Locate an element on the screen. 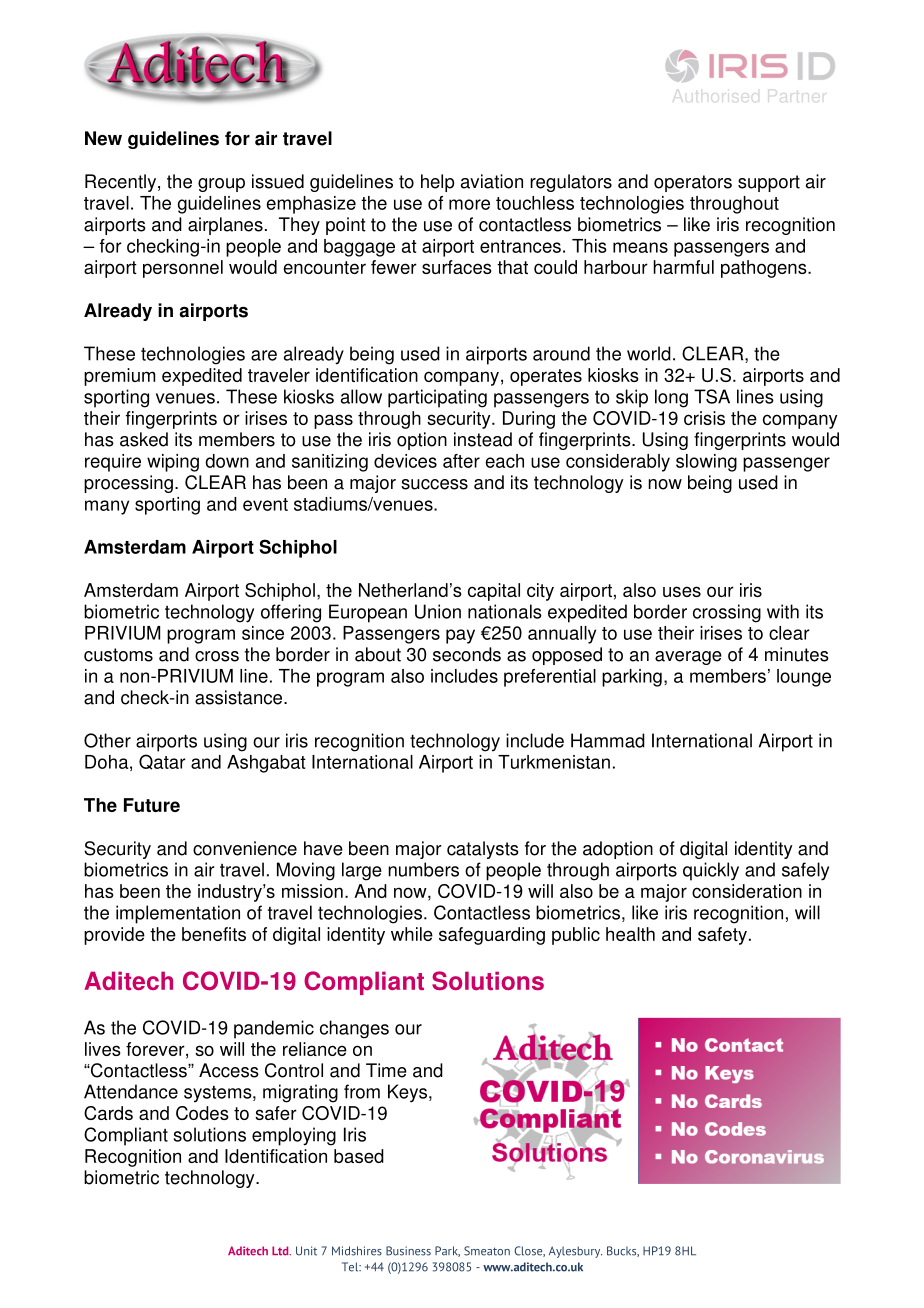  Access is located at coordinates (229, 1070).
